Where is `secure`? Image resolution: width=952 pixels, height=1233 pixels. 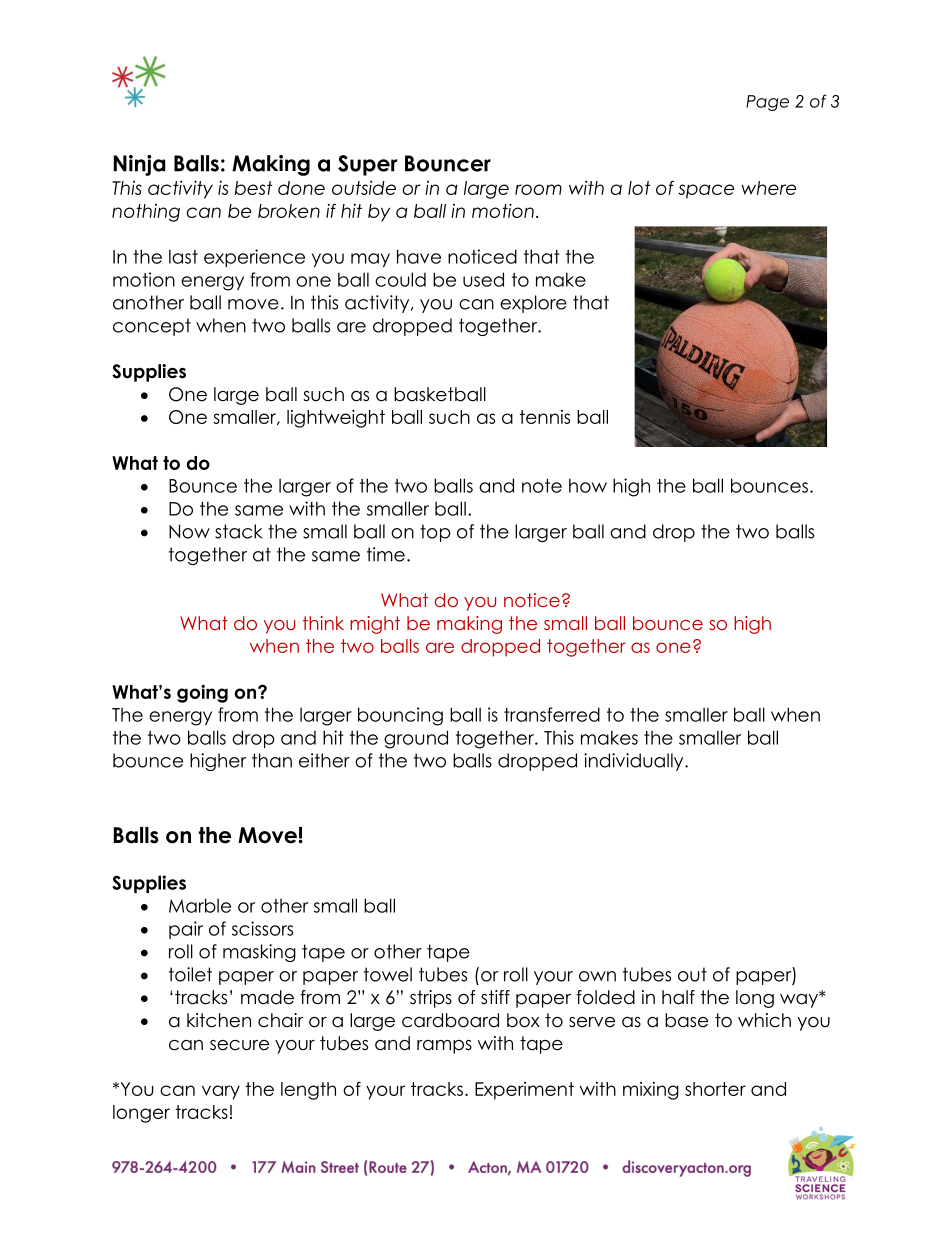 secure is located at coordinates (239, 1045).
